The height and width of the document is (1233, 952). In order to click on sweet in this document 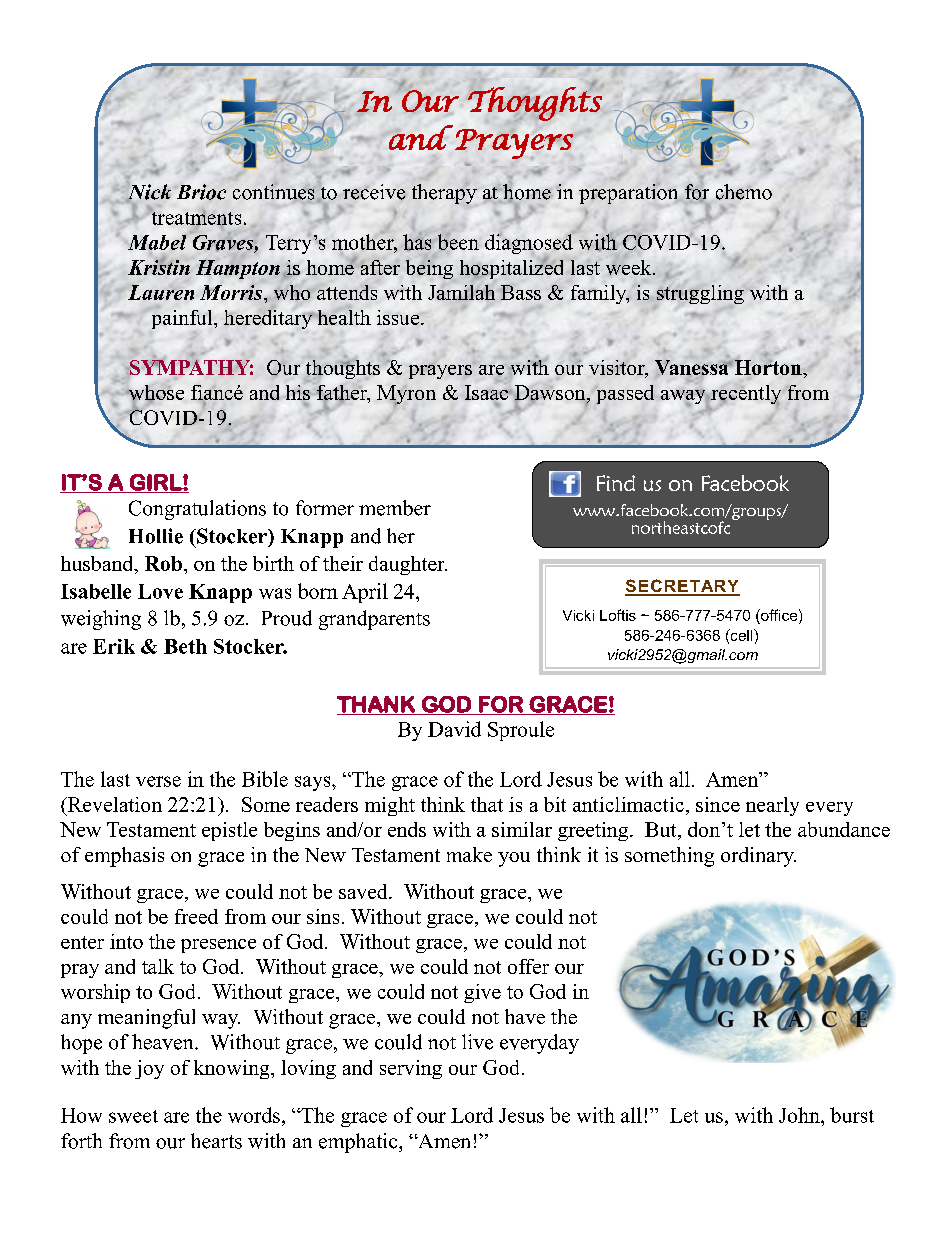, I will do `click(133, 1116)`.
